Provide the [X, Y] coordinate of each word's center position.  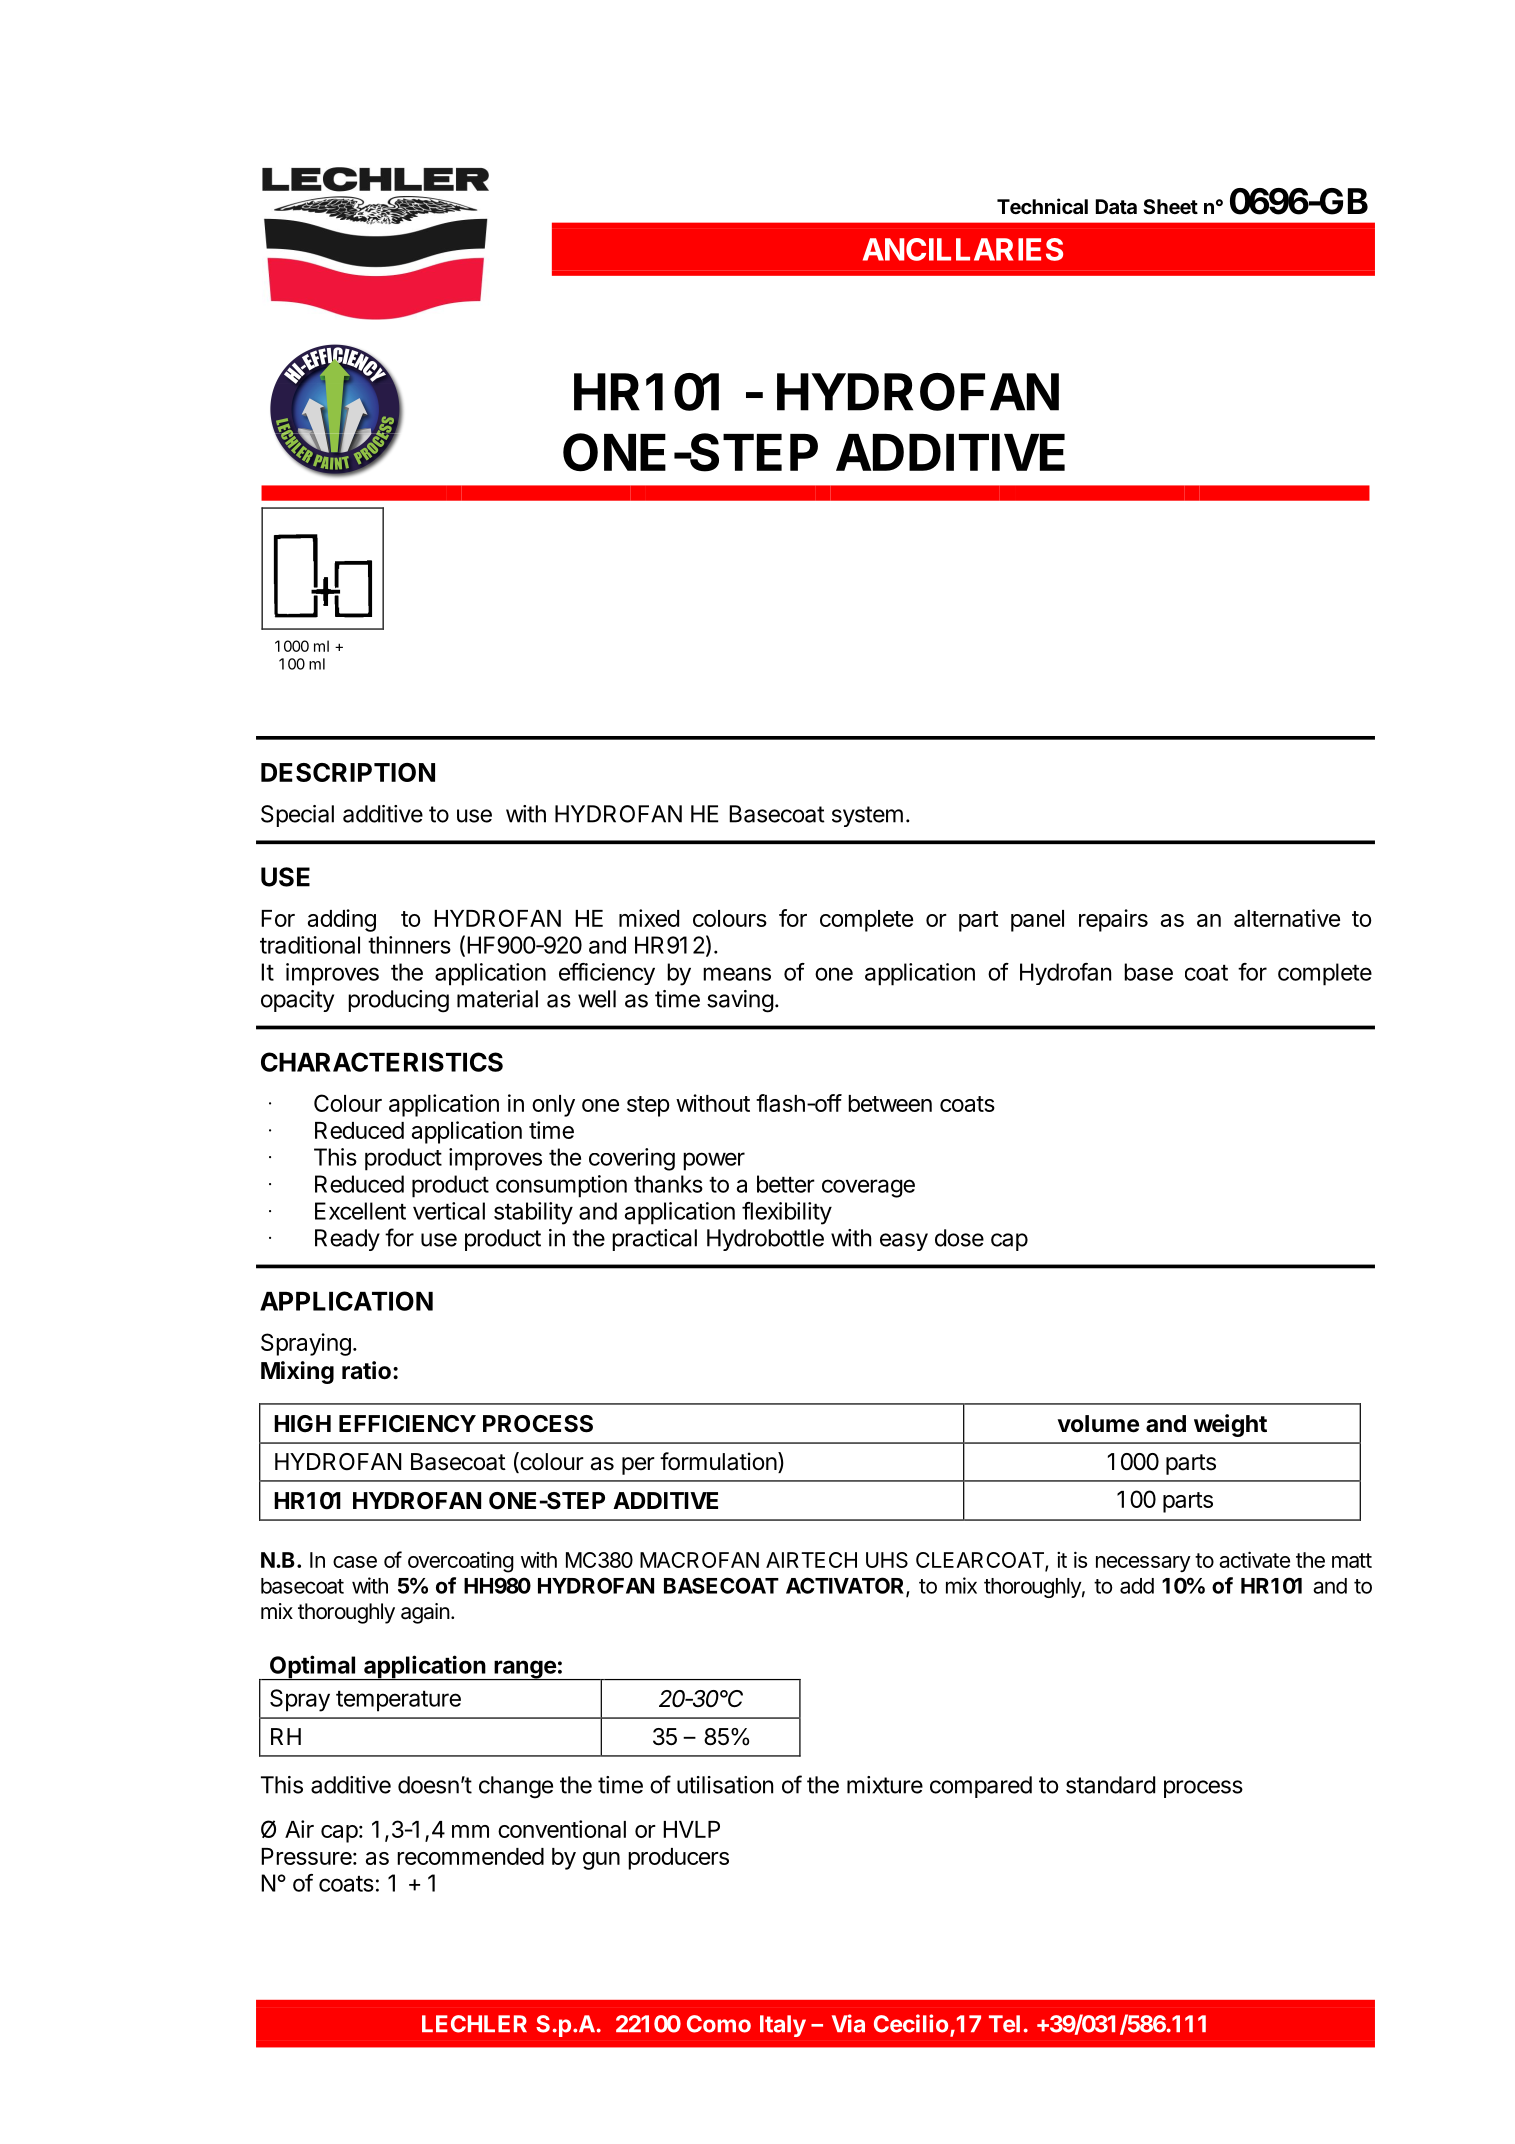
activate [1254, 1559]
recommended [470, 1856]
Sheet [1171, 206]
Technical [1042, 206]
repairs [1113, 920]
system [867, 816]
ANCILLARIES [963, 249]
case [355, 1562]
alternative [1287, 918]
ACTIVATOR [846, 1586]
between [890, 1103]
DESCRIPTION [348, 772]
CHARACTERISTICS [382, 1062]
